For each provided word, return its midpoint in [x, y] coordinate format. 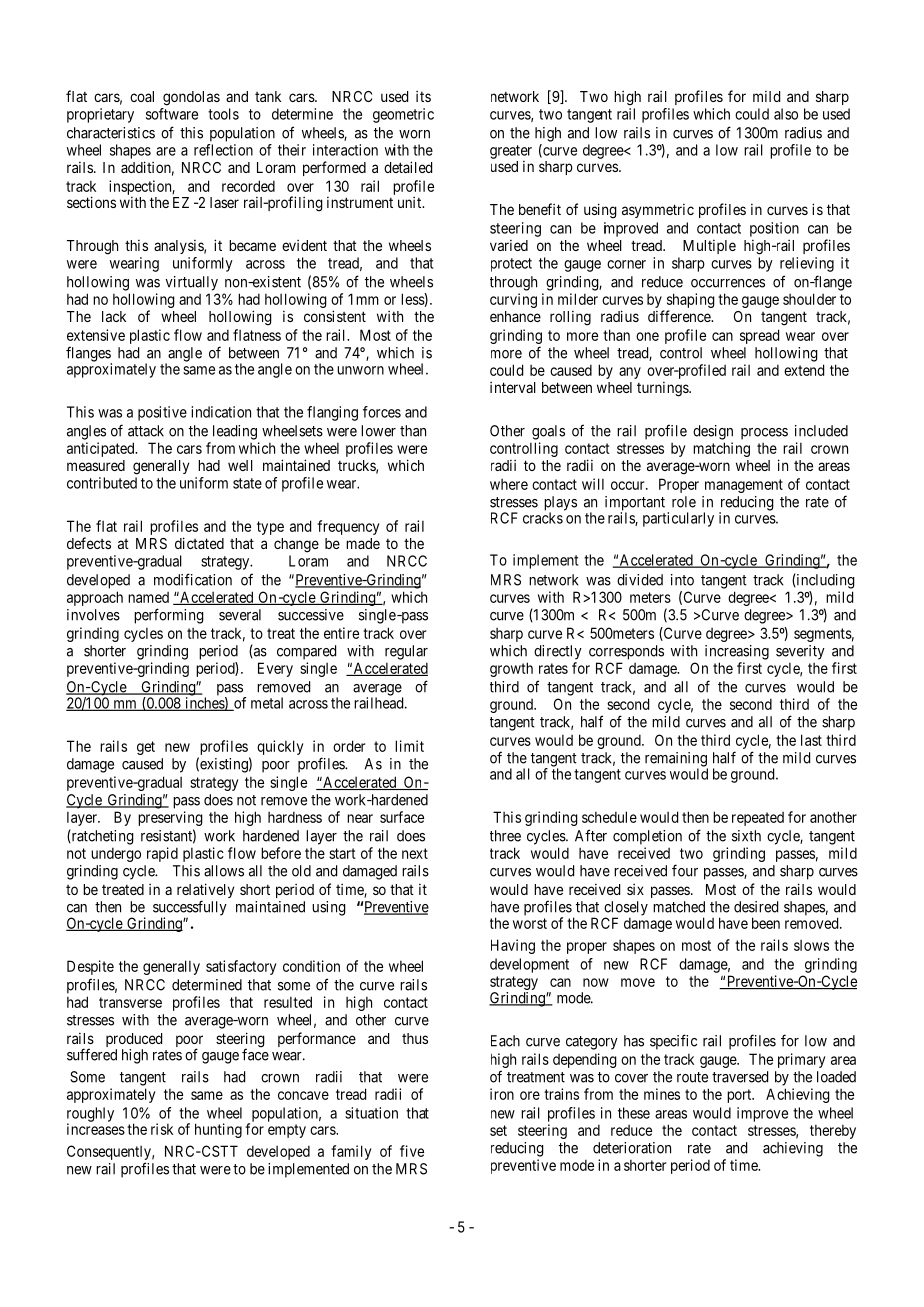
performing [169, 616]
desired [756, 907]
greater [511, 152]
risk [162, 1129]
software [172, 114]
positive [162, 413]
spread [759, 336]
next [415, 853]
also [786, 114]
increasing [737, 652]
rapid [162, 854]
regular [406, 652]
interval [513, 387]
